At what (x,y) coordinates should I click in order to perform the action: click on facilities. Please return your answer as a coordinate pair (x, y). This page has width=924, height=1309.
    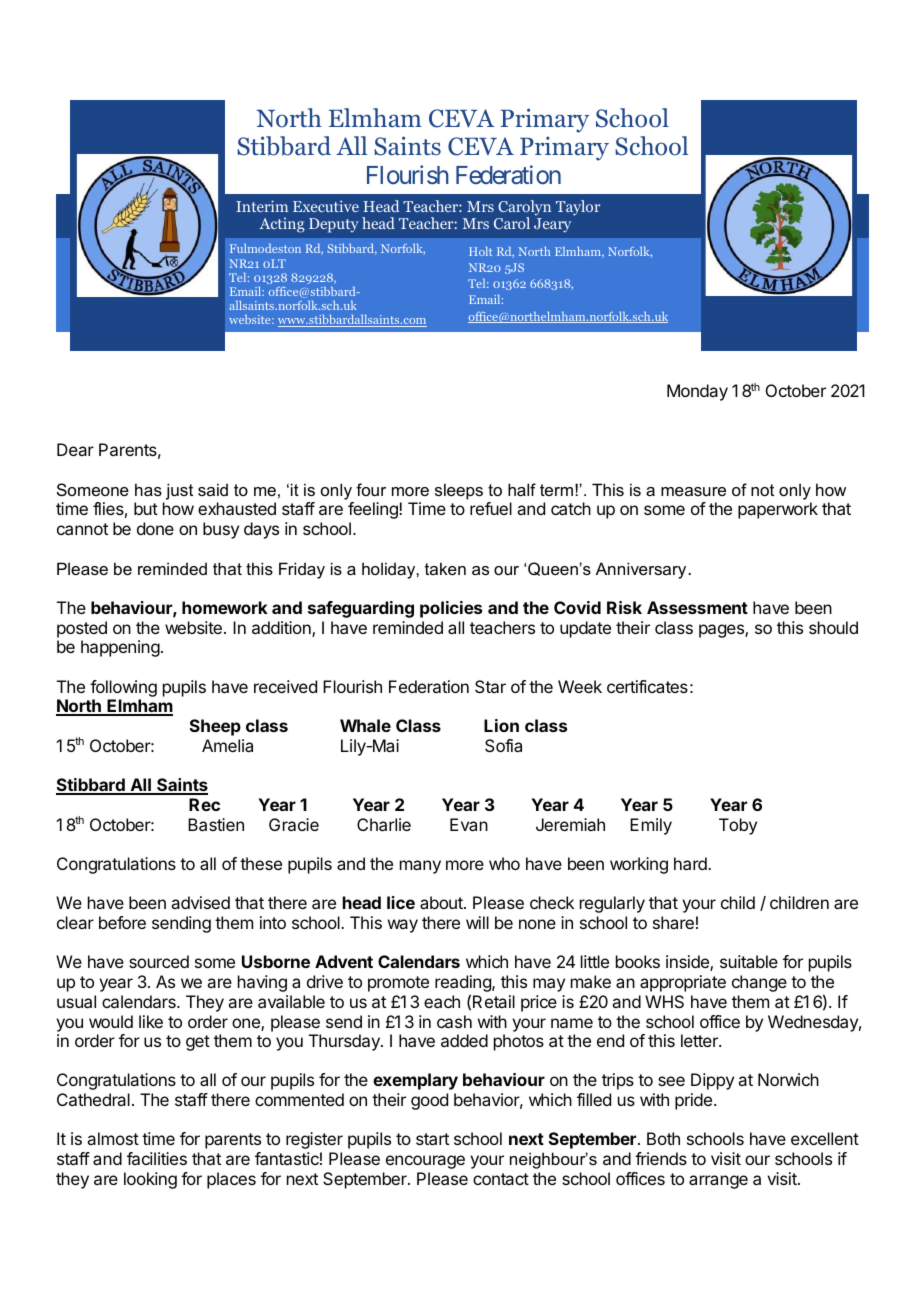
    Looking at the image, I should click on (157, 1158).
